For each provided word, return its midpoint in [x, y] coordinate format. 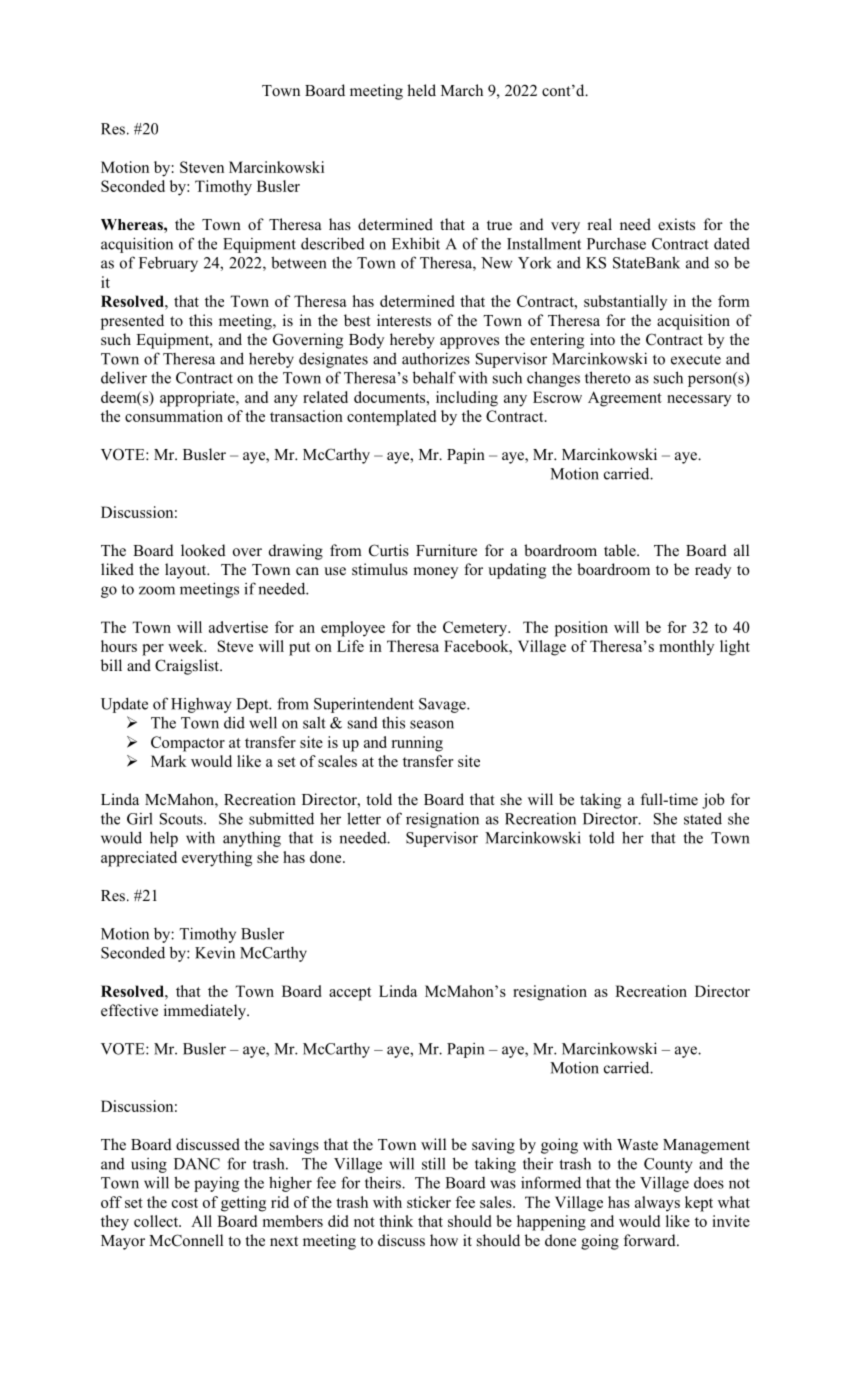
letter [364, 818]
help [164, 839]
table [621, 550]
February [168, 264]
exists [676, 224]
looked [203, 550]
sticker [429, 1202]
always [657, 1204]
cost [185, 1203]
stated [703, 818]
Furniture [446, 550]
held [421, 90]
